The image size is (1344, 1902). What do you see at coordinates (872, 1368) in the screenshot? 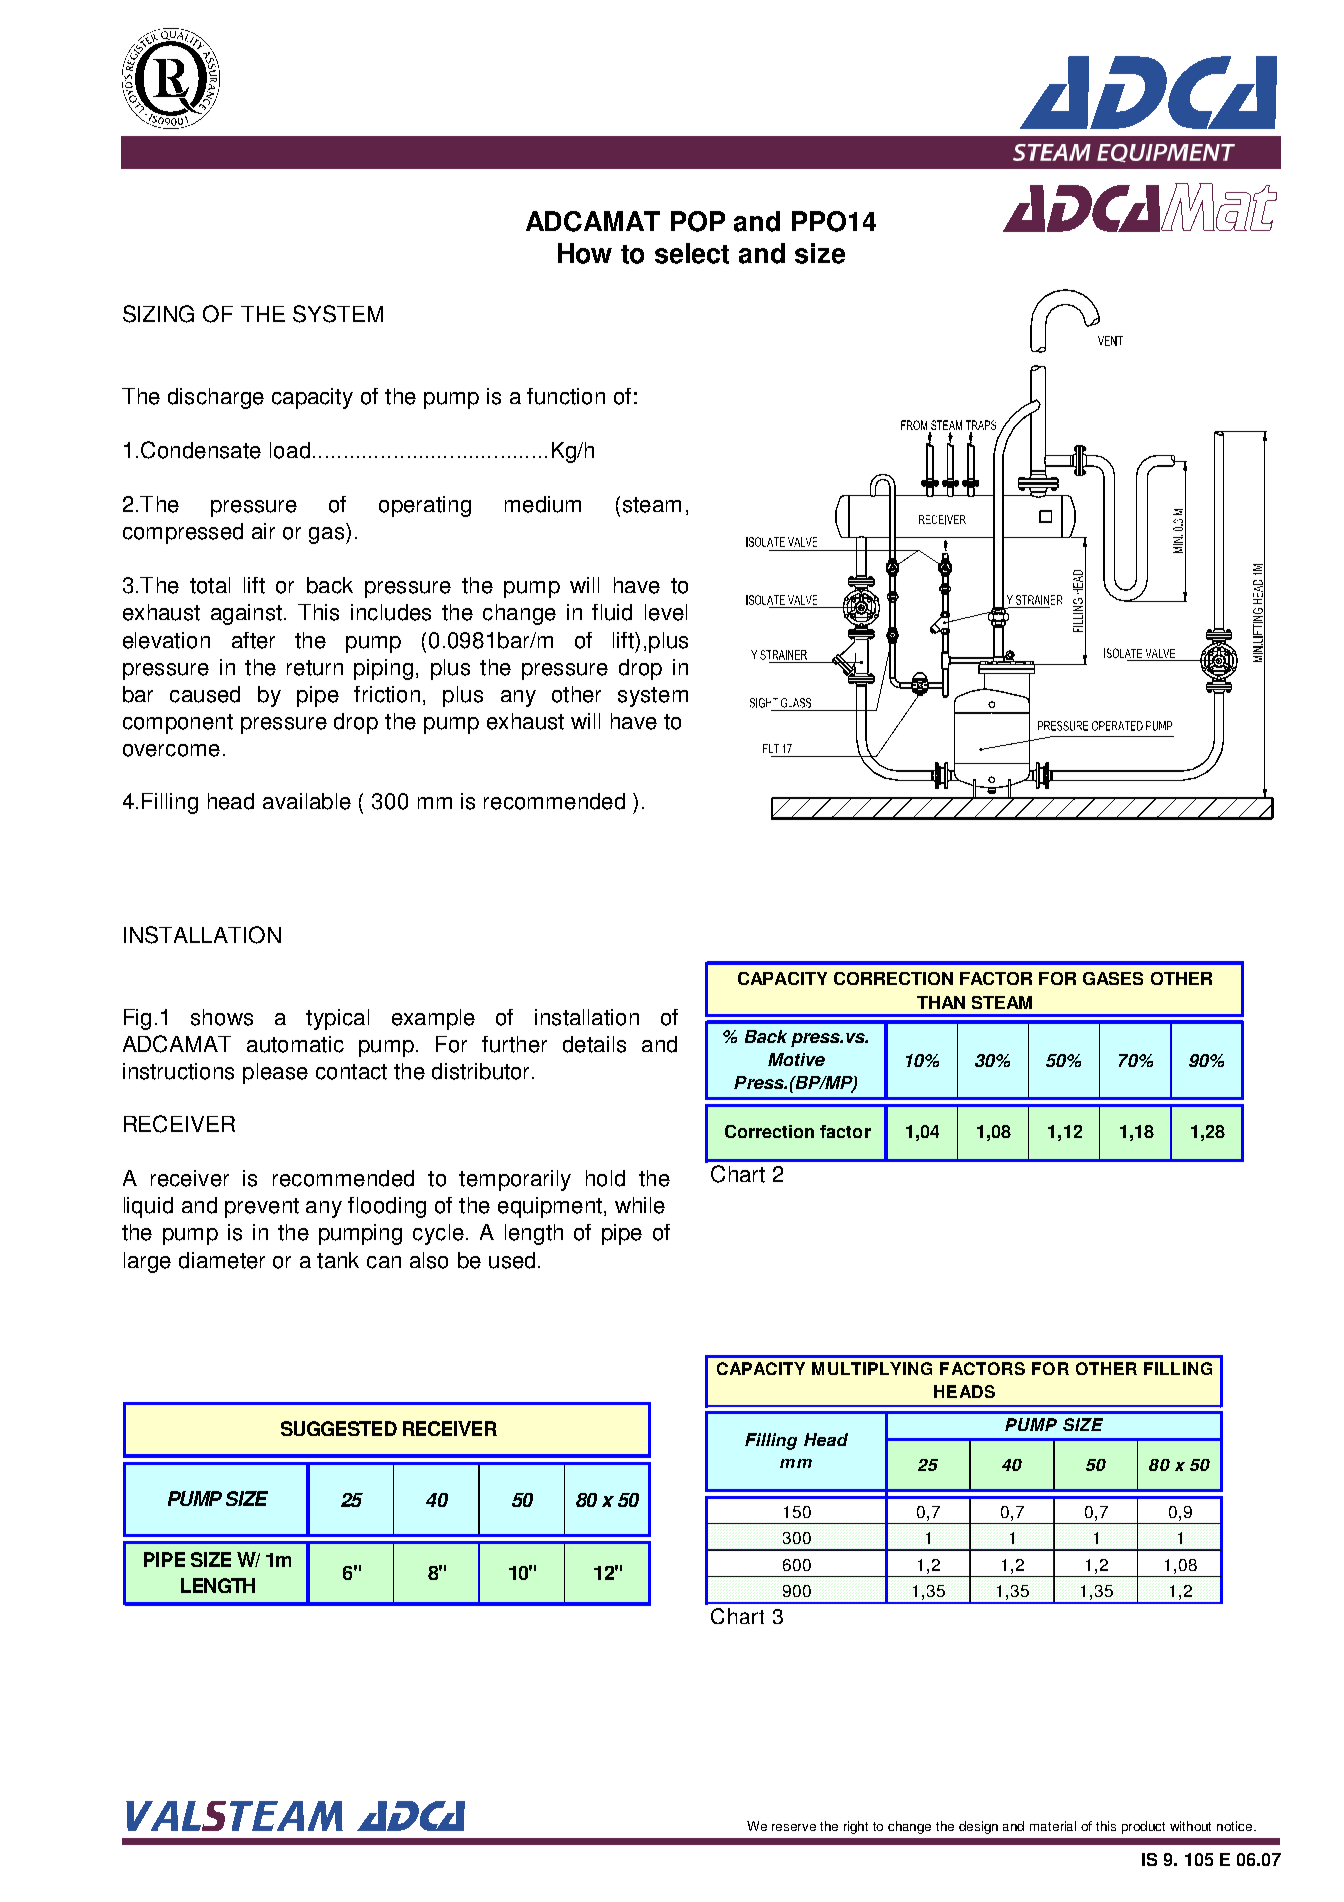
I see `MULTIPLYING` at bounding box center [872, 1368].
